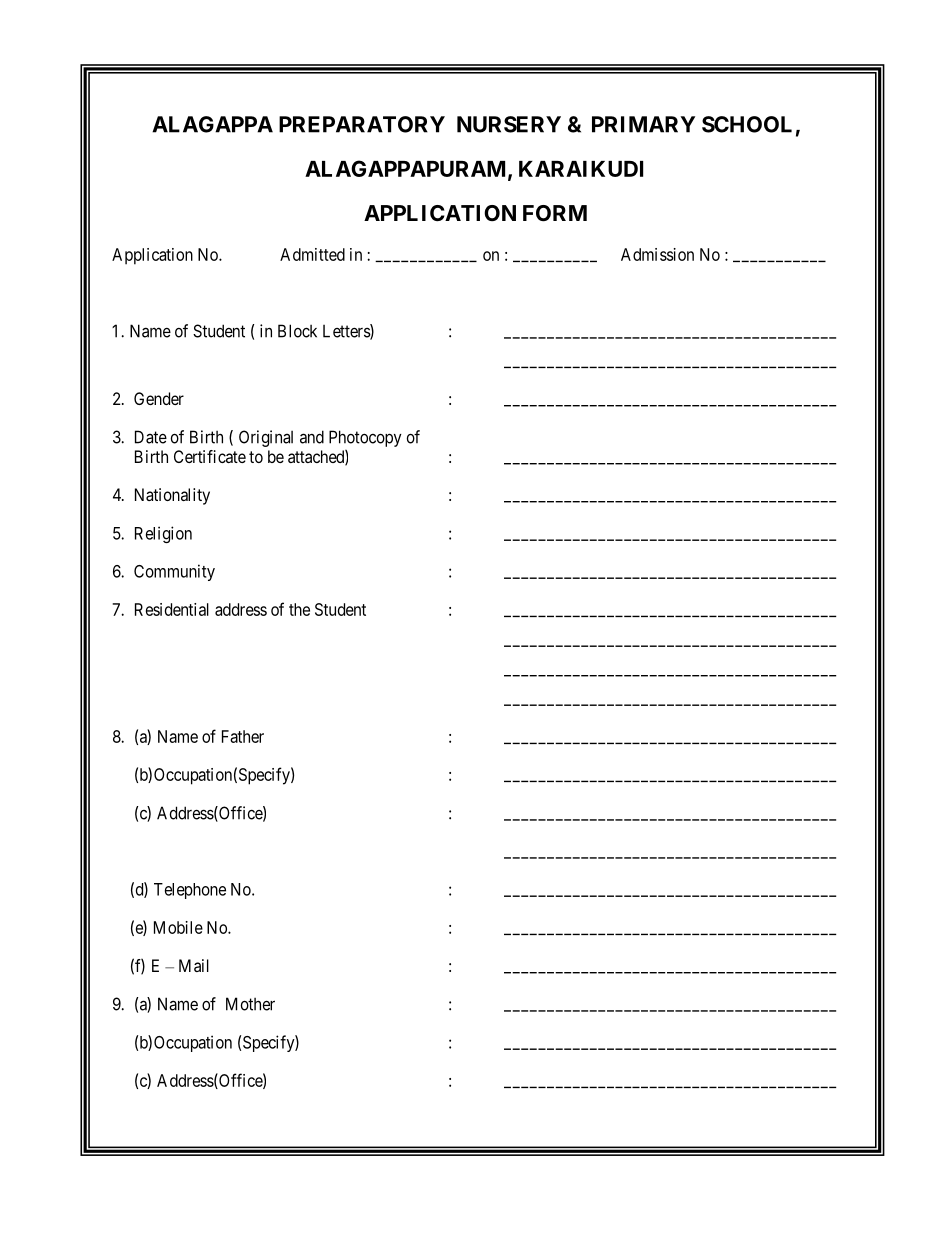  I want to click on Mail, so click(194, 965).
